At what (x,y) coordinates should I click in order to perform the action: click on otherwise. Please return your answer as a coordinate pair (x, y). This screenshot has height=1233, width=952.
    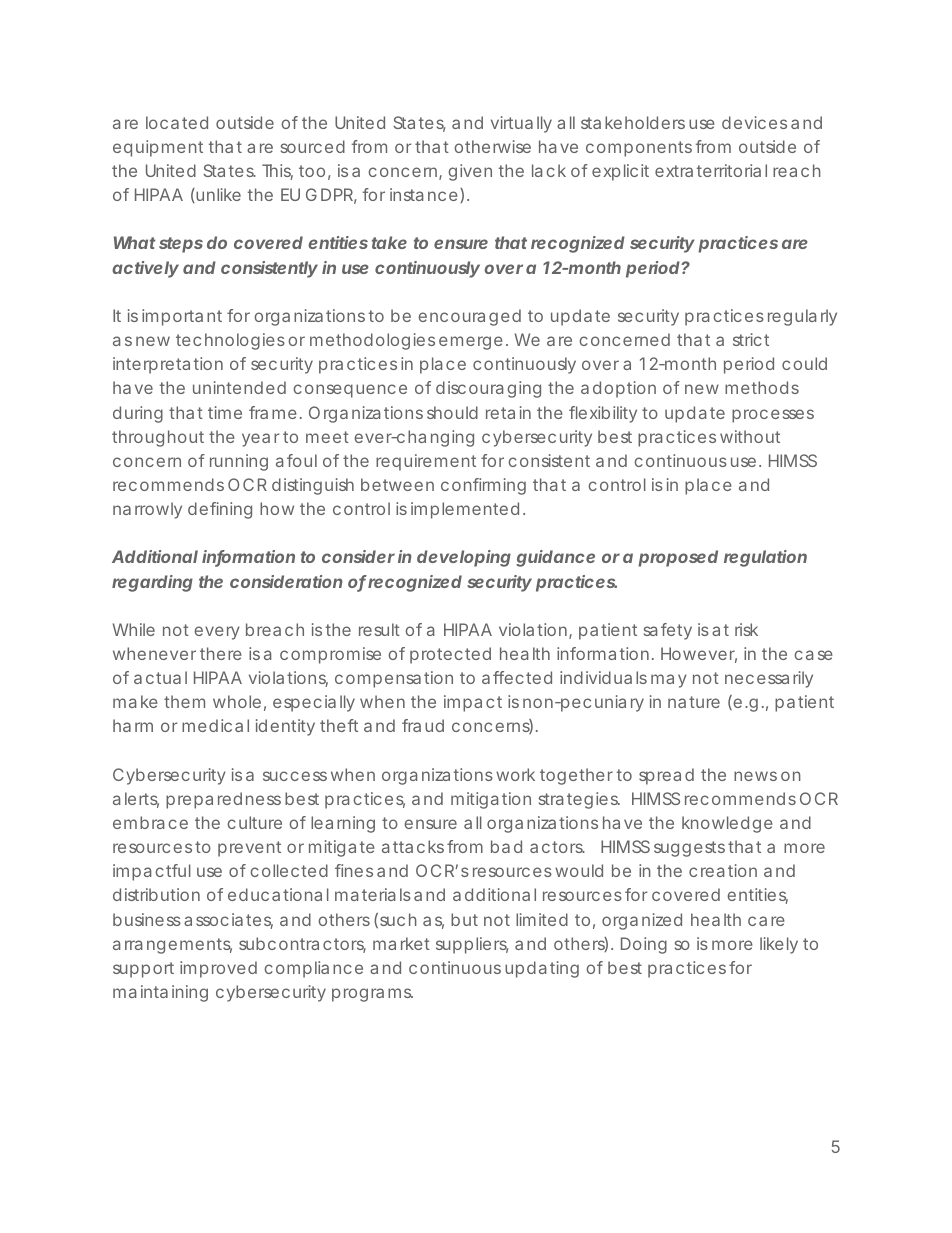
    Looking at the image, I should click on (492, 146).
